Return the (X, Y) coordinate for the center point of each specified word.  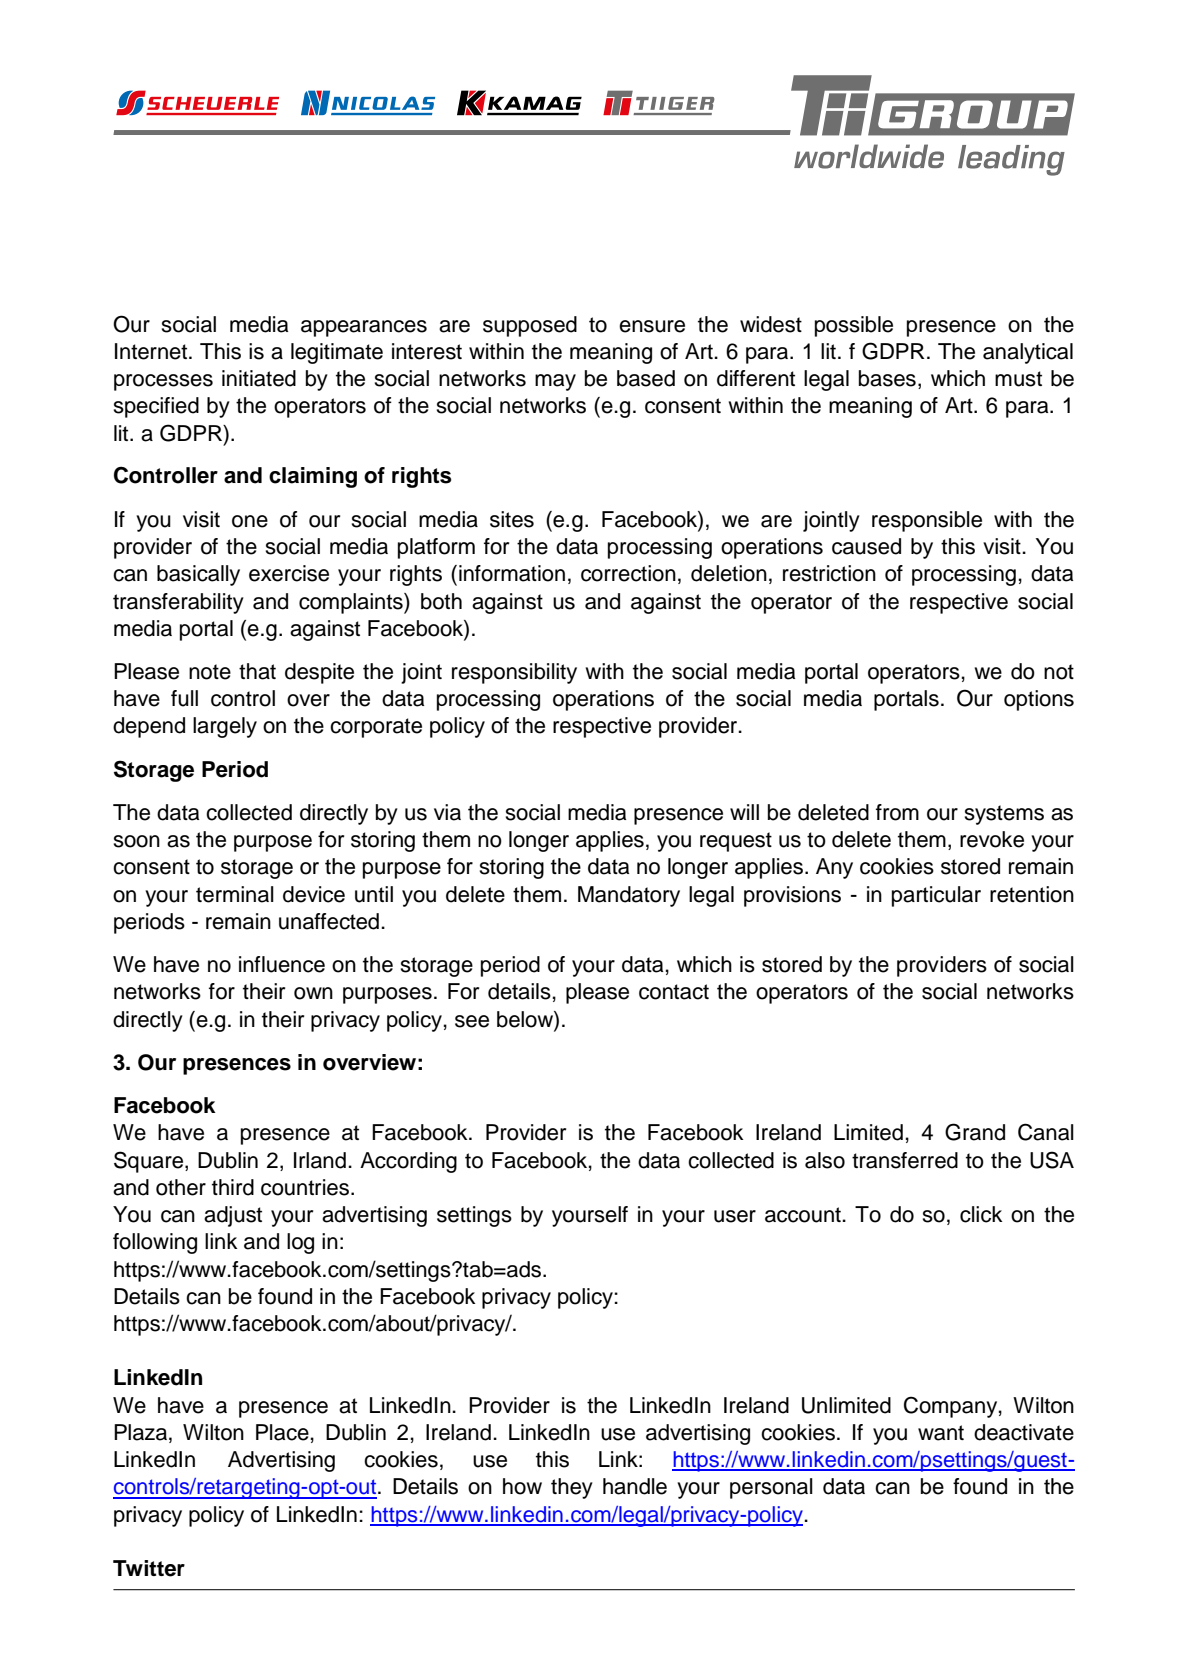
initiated (259, 378)
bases (887, 378)
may (555, 382)
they (572, 1488)
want (941, 1433)
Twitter (149, 1568)
